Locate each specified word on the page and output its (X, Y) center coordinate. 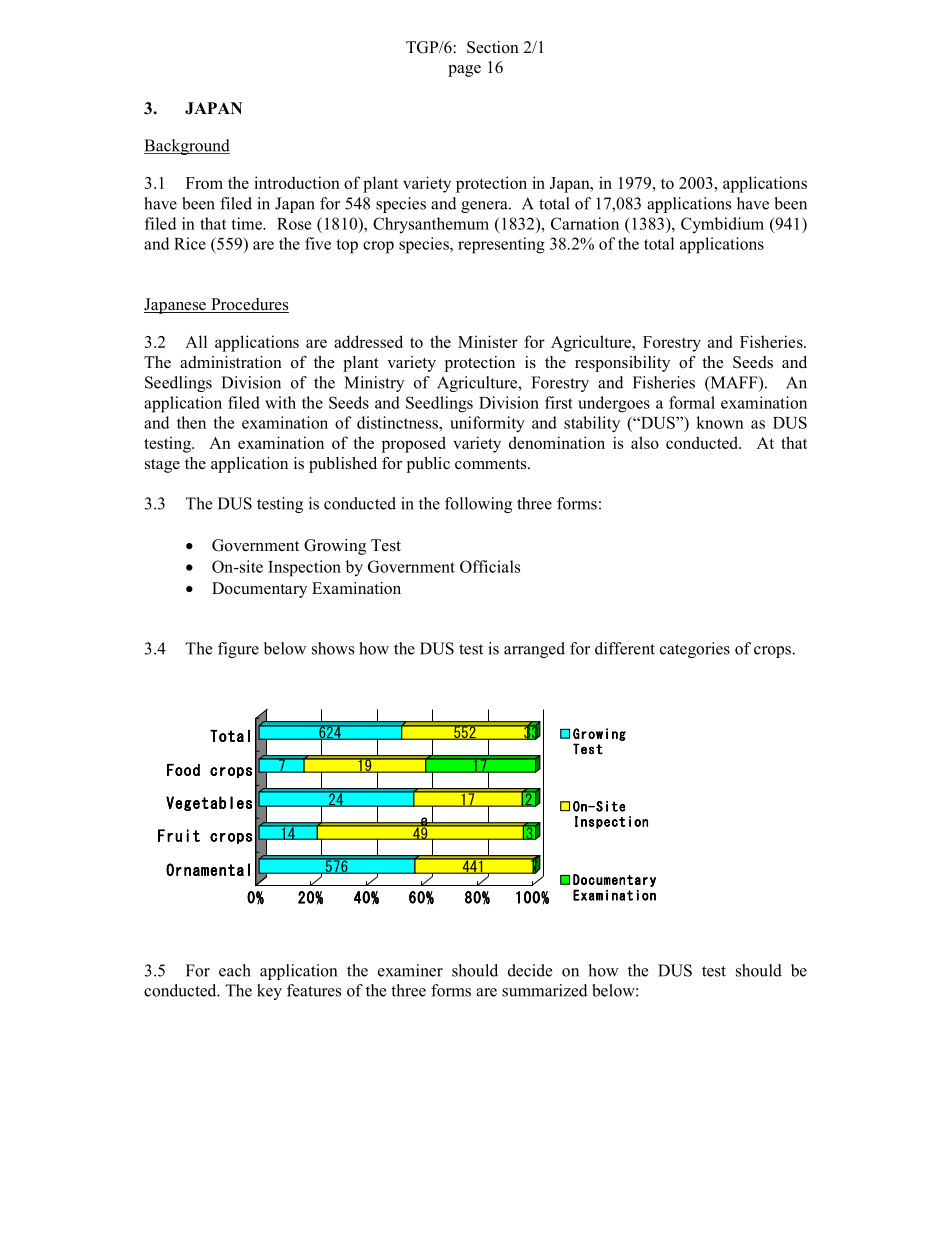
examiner (410, 970)
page (464, 71)
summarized (544, 990)
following (478, 505)
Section (493, 47)
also (645, 442)
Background (187, 147)
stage (162, 466)
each (235, 970)
